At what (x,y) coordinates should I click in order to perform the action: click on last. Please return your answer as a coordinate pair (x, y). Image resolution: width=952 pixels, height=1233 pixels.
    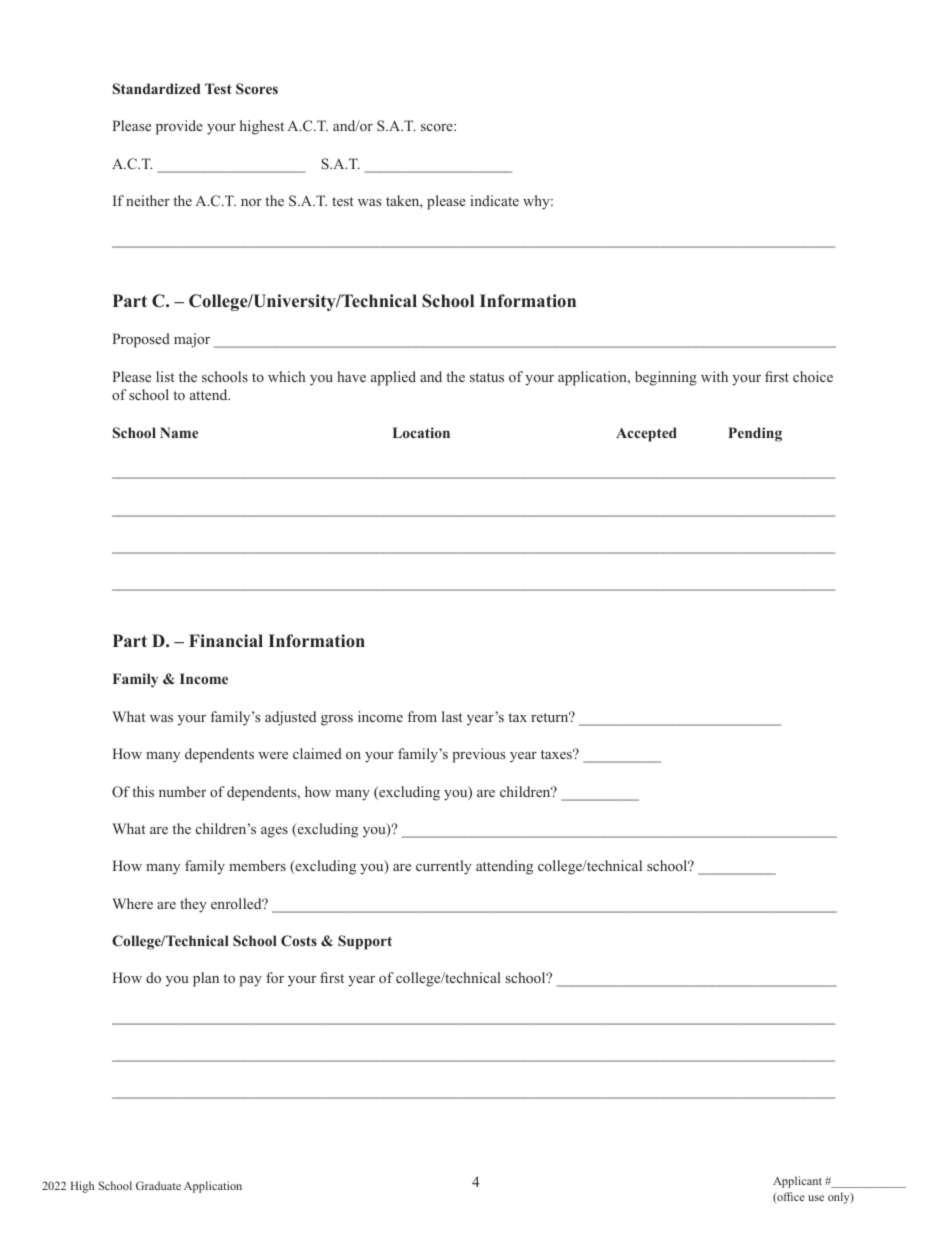
    Looking at the image, I should click on (452, 716).
